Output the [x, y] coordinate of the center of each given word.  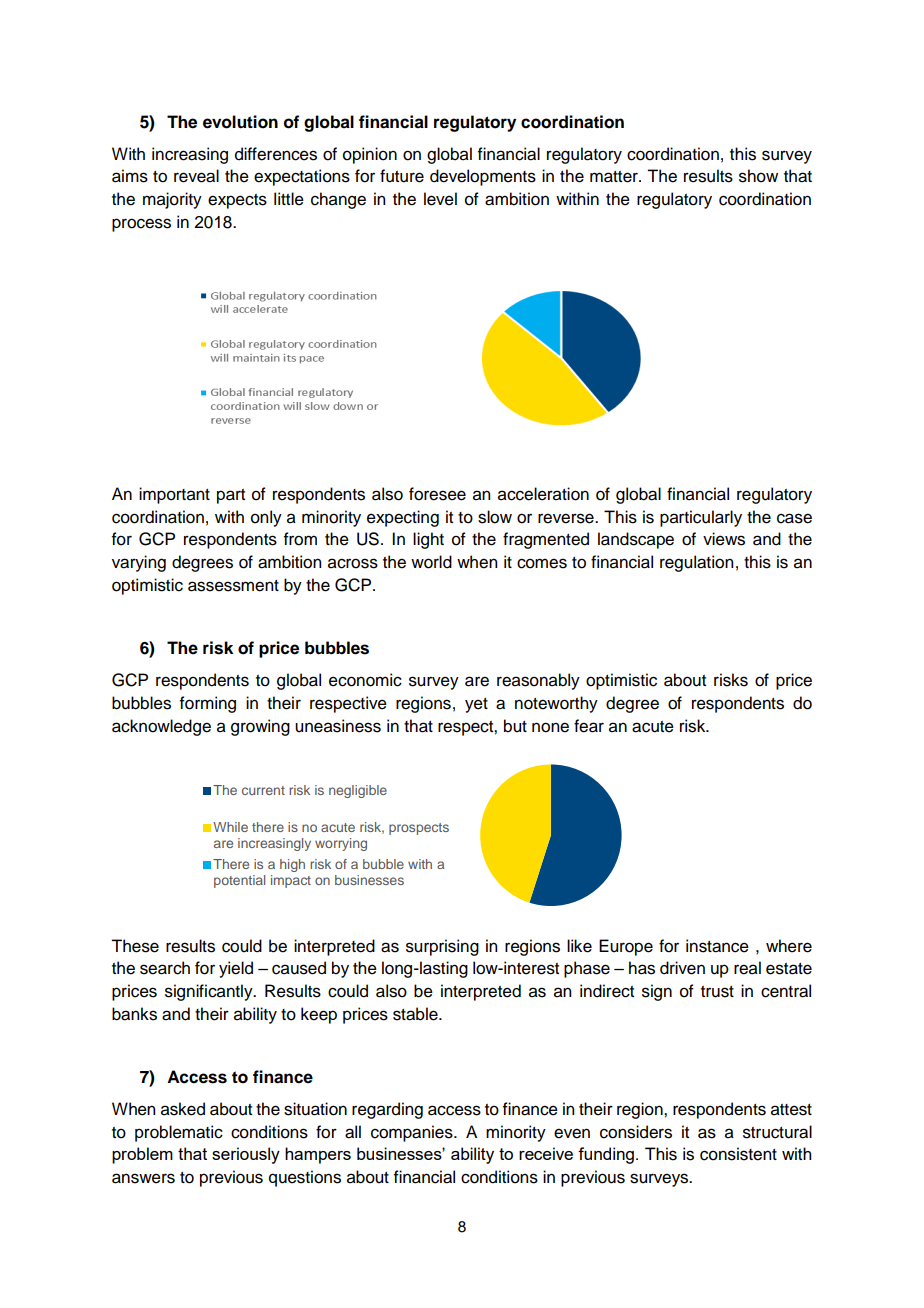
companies [413, 1133]
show [758, 176]
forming [208, 704]
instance [717, 946]
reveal [196, 176]
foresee [437, 494]
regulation [696, 563]
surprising [442, 947]
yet [476, 705]
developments [483, 177]
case [794, 518]
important [174, 495]
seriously [246, 1155]
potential [239, 881]
